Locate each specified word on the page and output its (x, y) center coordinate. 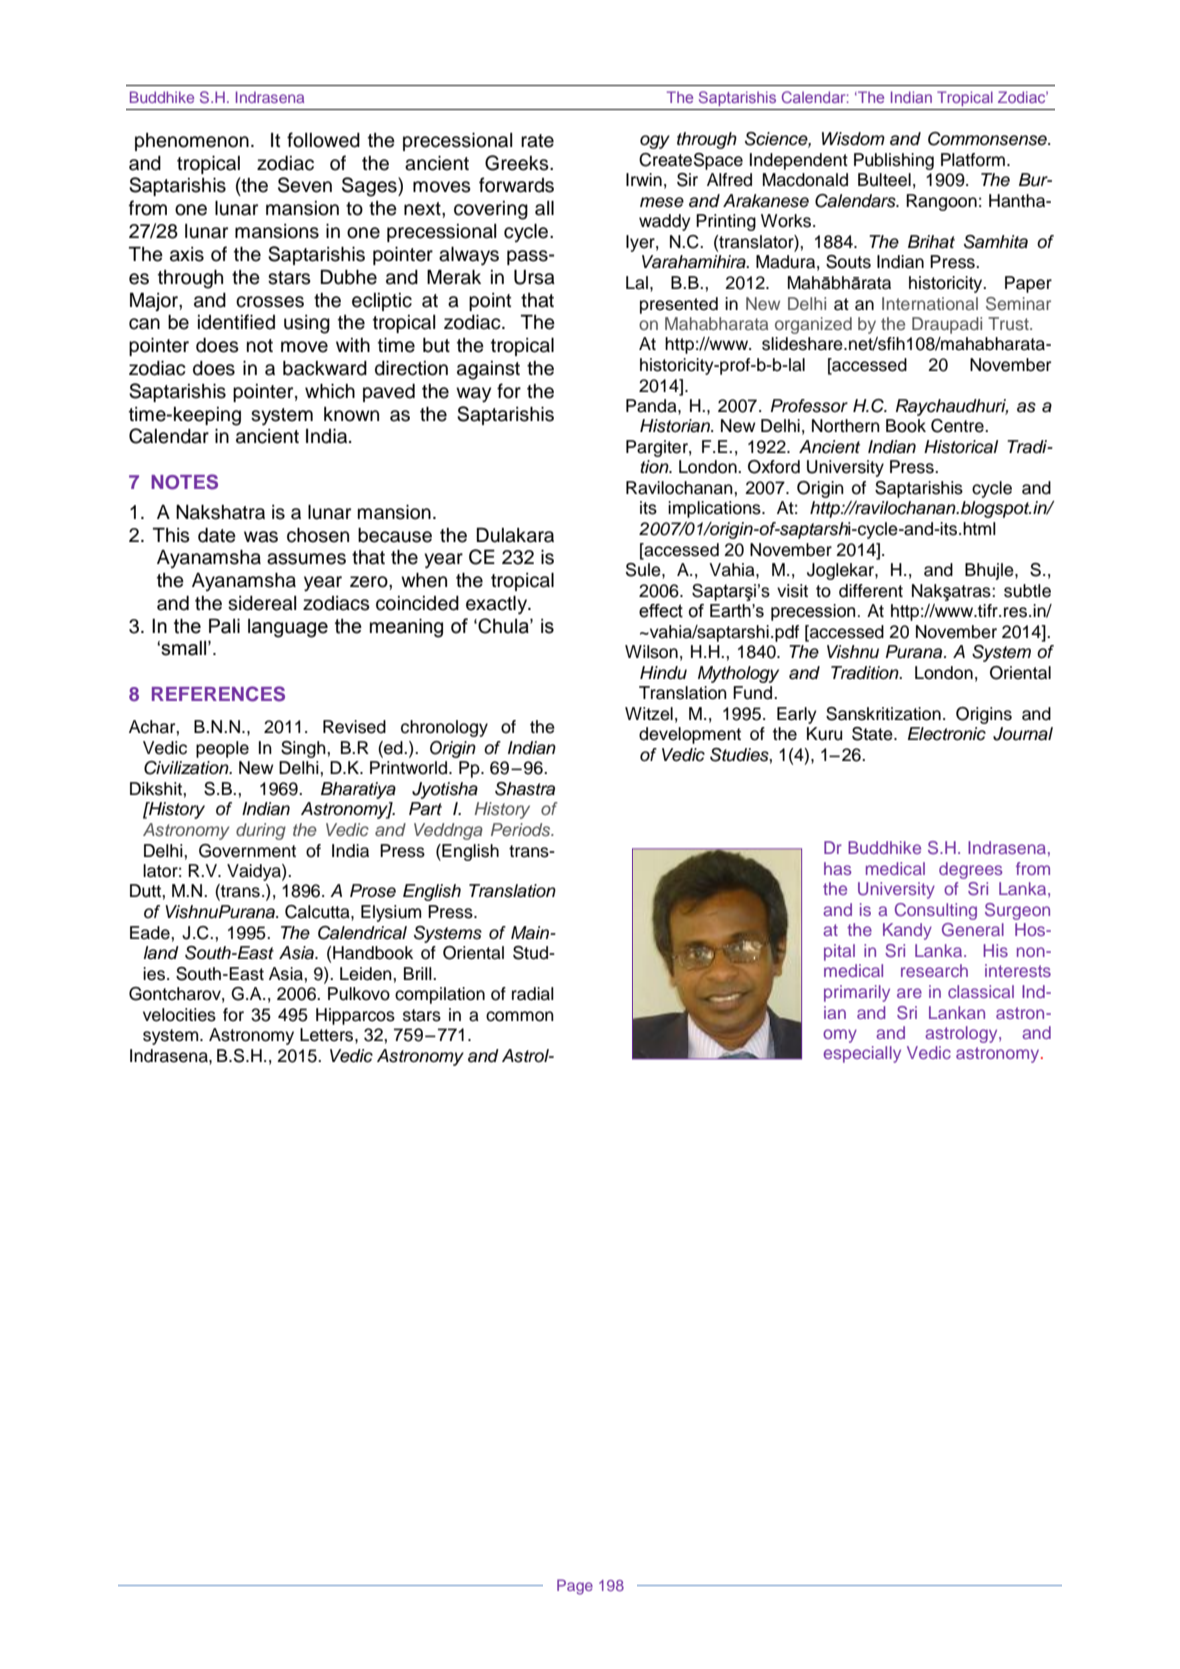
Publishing (894, 161)
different (871, 591)
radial (533, 994)
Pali (224, 626)
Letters (328, 1035)
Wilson (651, 652)
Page (575, 1587)
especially (862, 1054)
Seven (305, 185)
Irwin (644, 179)
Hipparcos (355, 1016)
